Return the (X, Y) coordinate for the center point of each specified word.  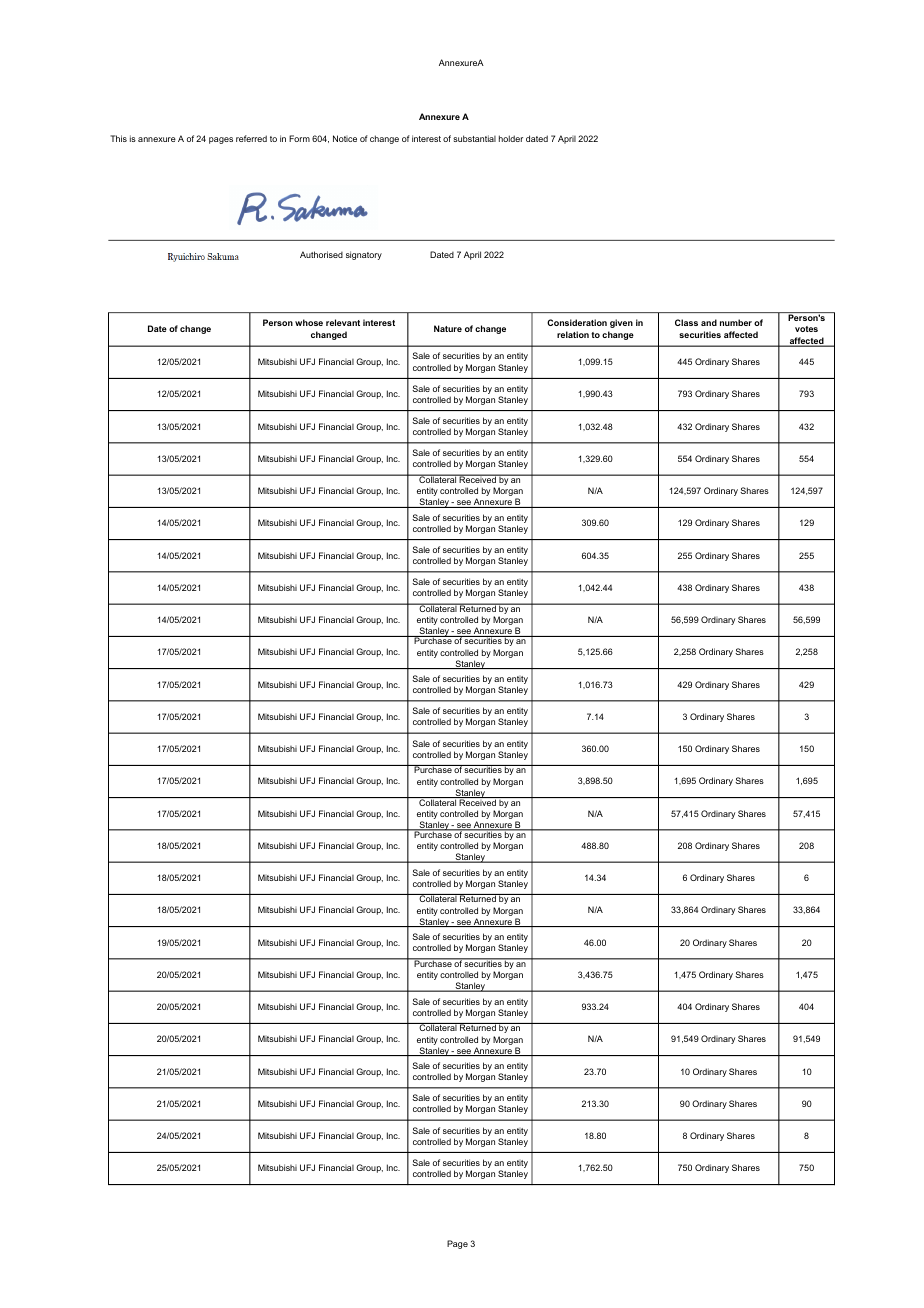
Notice (345, 138)
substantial (474, 138)
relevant (343, 322)
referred (251, 138)
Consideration (577, 322)
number (736, 322)
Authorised (321, 254)
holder (511, 138)
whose (309, 322)
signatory (364, 255)
